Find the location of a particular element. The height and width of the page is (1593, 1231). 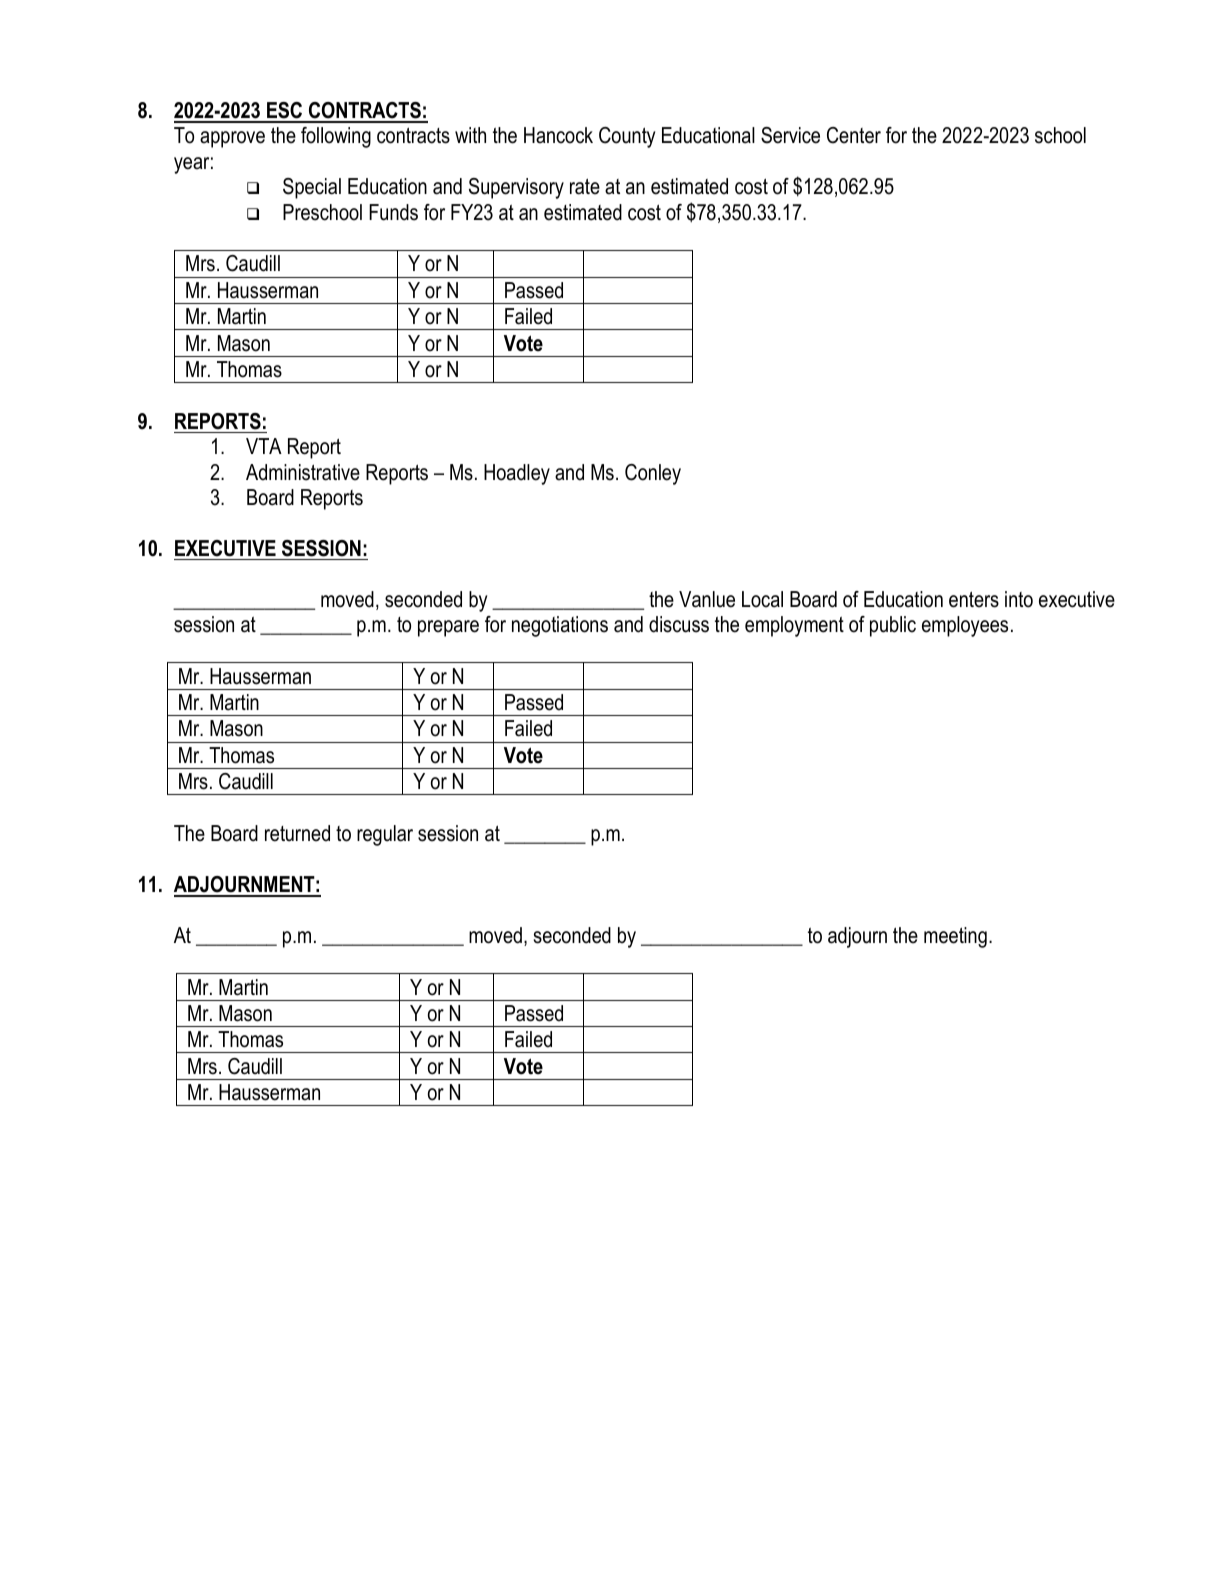

returned is located at coordinates (297, 833).
